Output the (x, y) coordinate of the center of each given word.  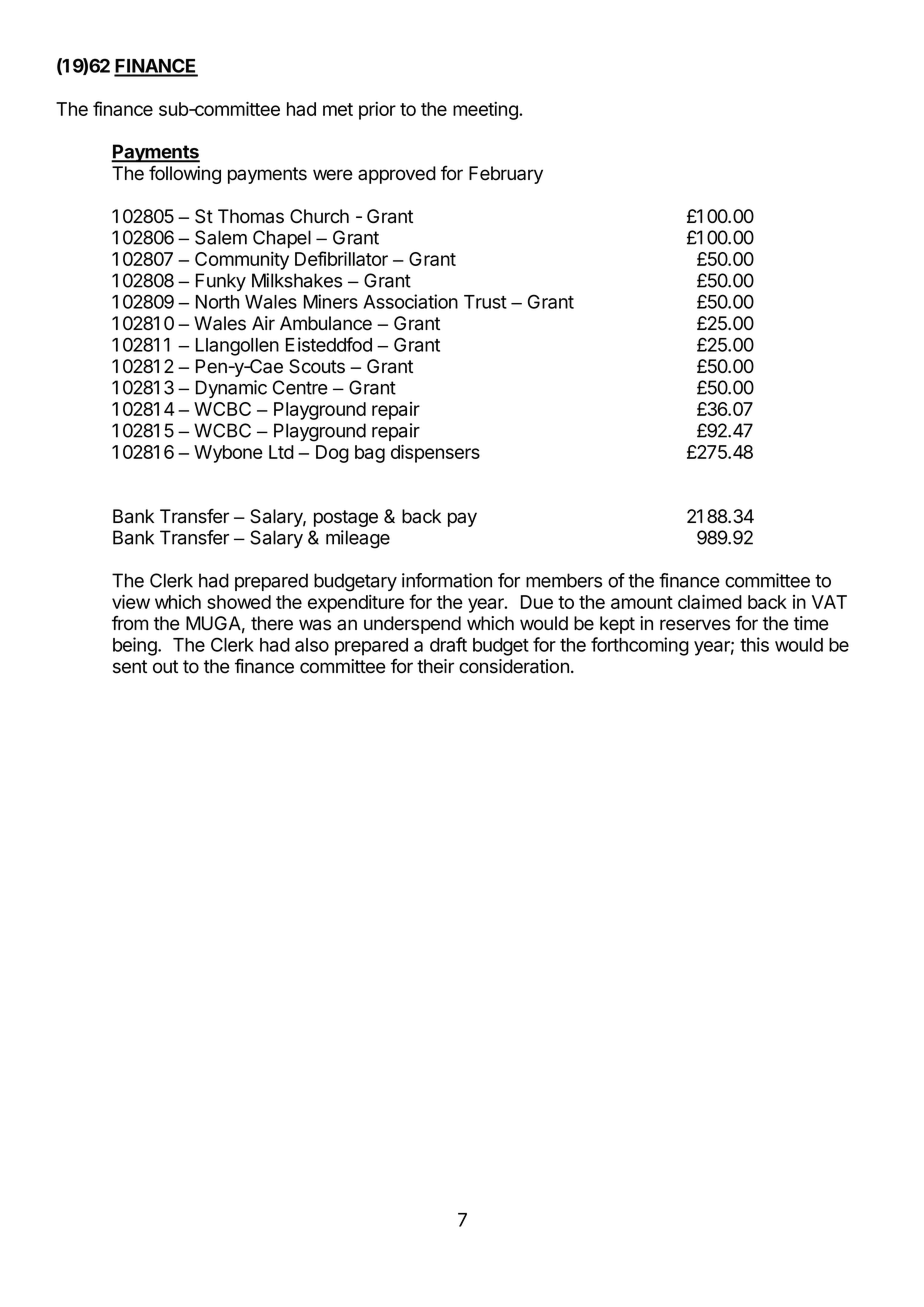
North (217, 302)
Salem (221, 237)
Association (410, 301)
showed (239, 602)
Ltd (281, 452)
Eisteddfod (329, 344)
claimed (710, 601)
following (185, 174)
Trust (485, 302)
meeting (486, 111)
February (506, 175)
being (136, 646)
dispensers (435, 453)
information (447, 580)
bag (370, 454)
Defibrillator (341, 258)
